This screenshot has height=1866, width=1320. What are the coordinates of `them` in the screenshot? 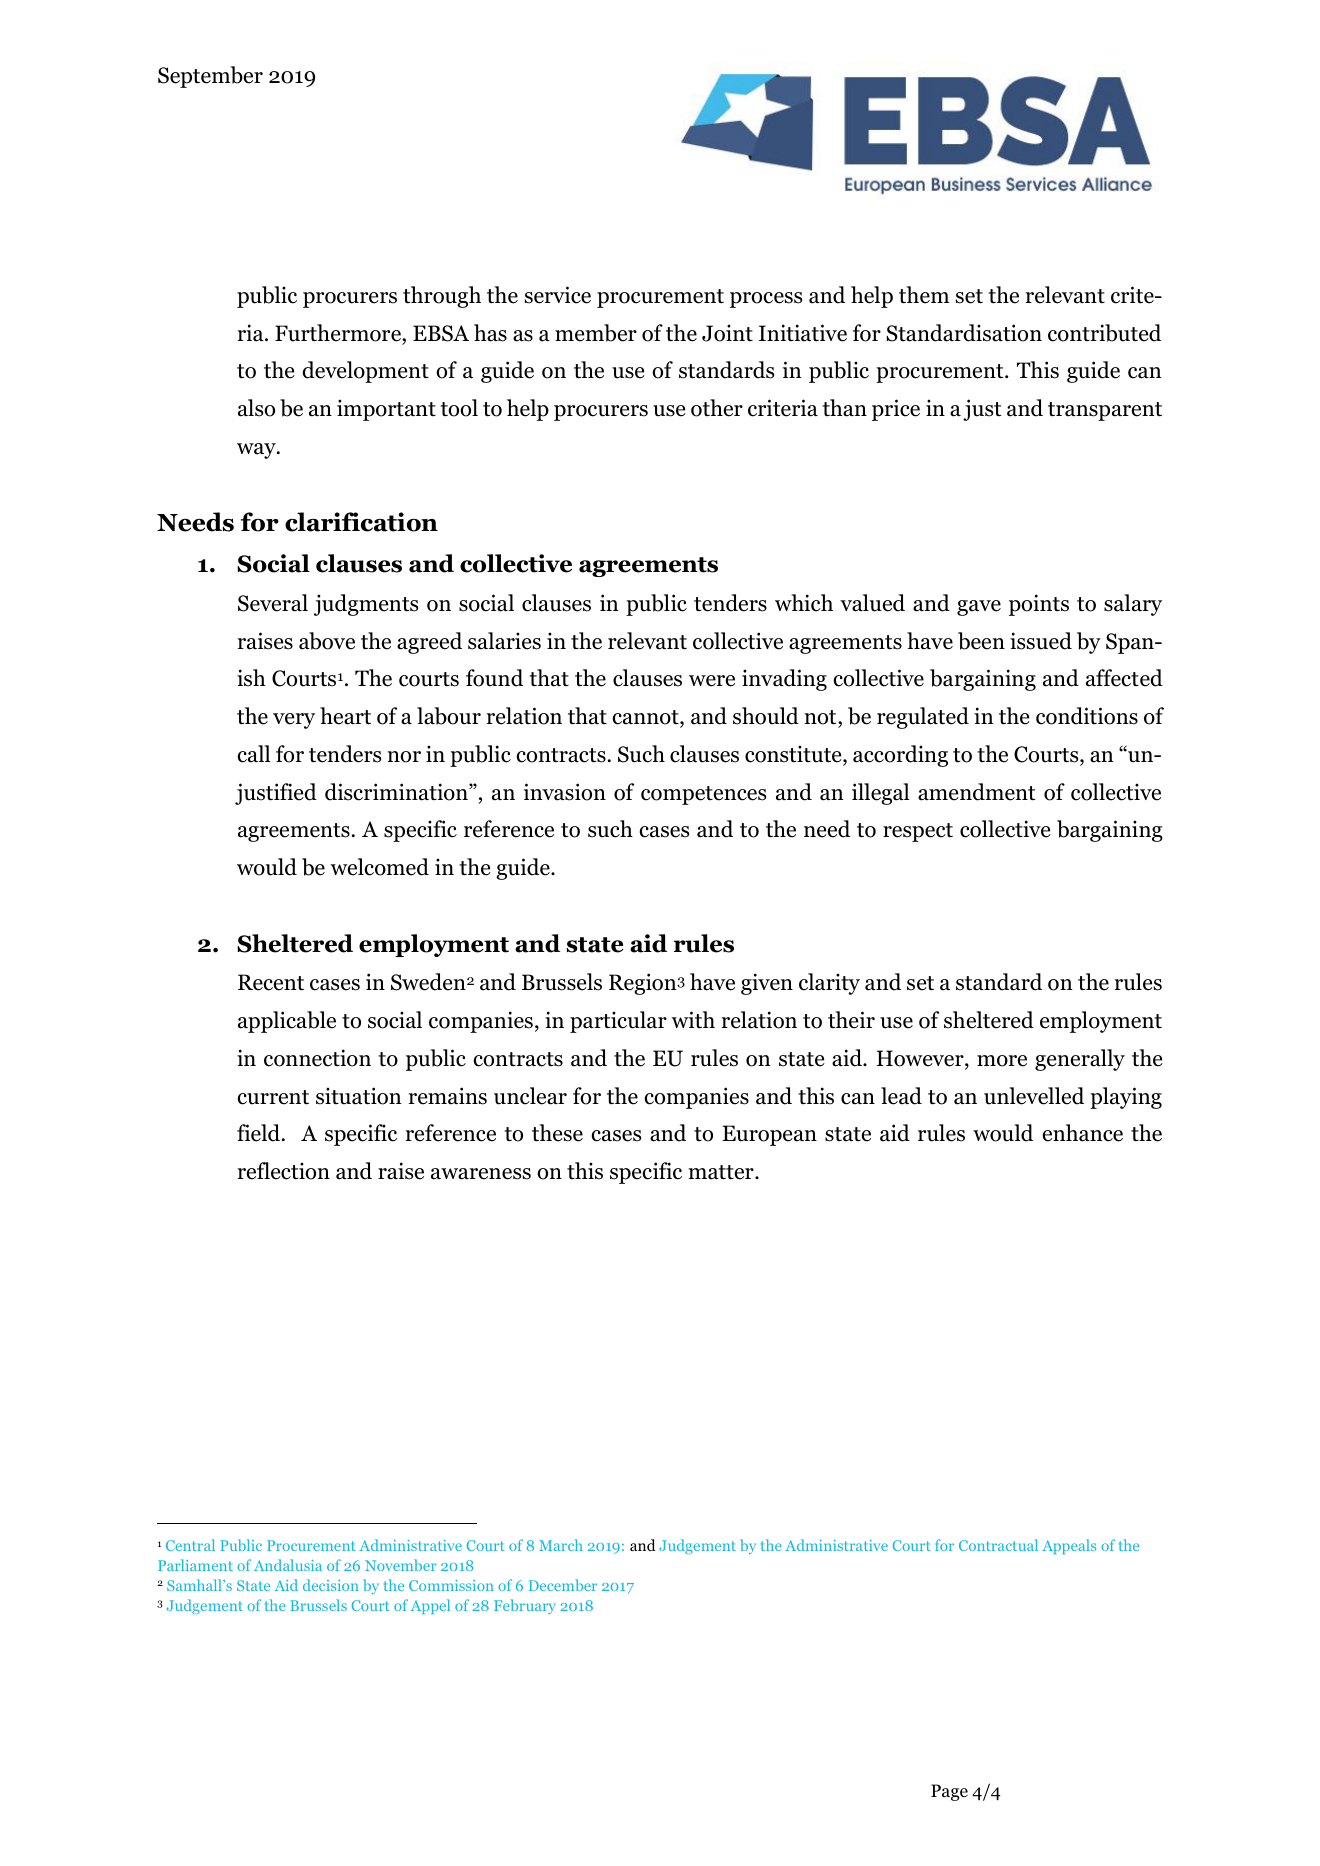 It's located at (924, 295).
